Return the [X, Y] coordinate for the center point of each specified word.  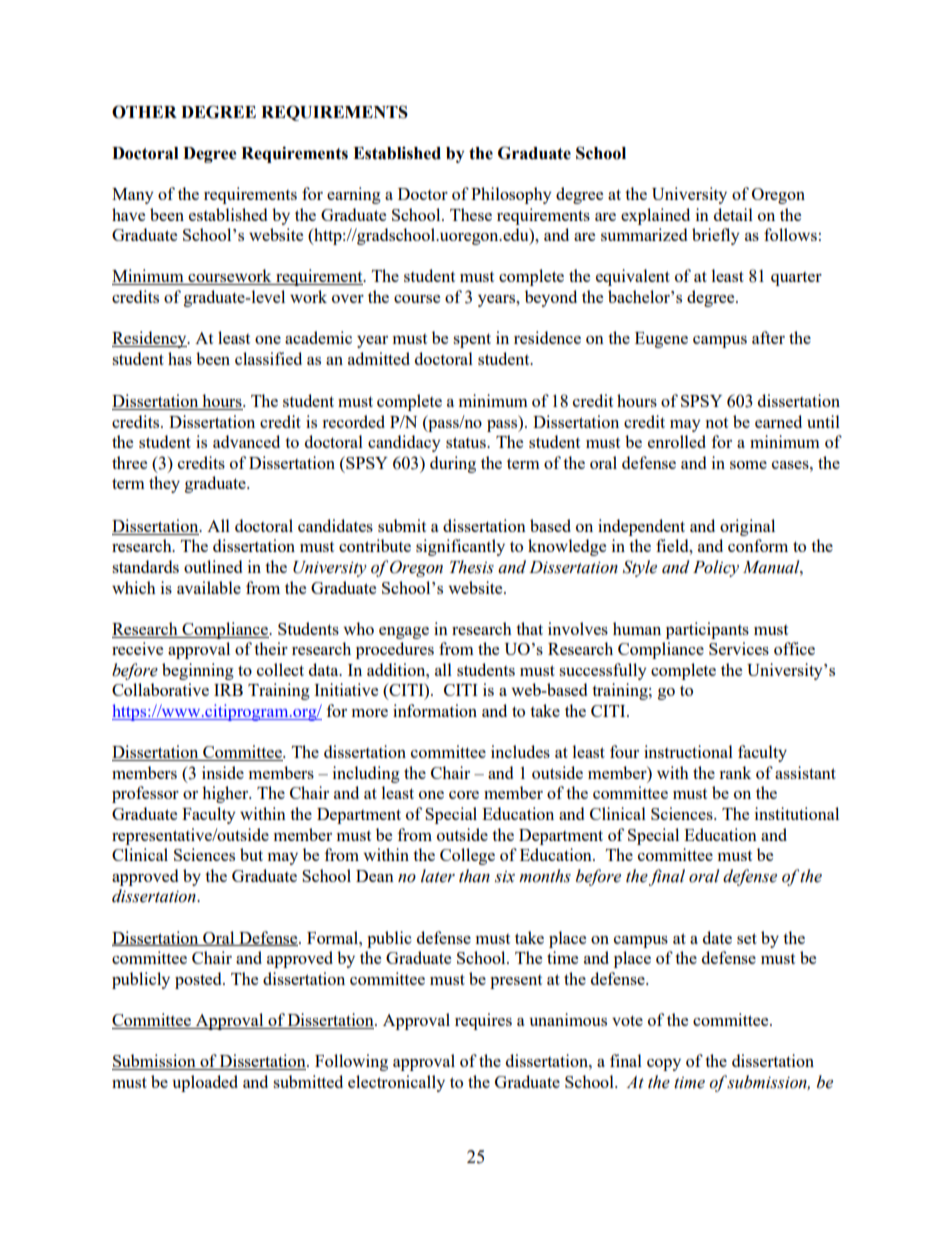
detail [733, 214]
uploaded [205, 1083]
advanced [246, 441]
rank [735, 772]
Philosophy [511, 195]
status [467, 442]
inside [223, 772]
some [748, 465]
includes [520, 751]
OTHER [144, 112]
